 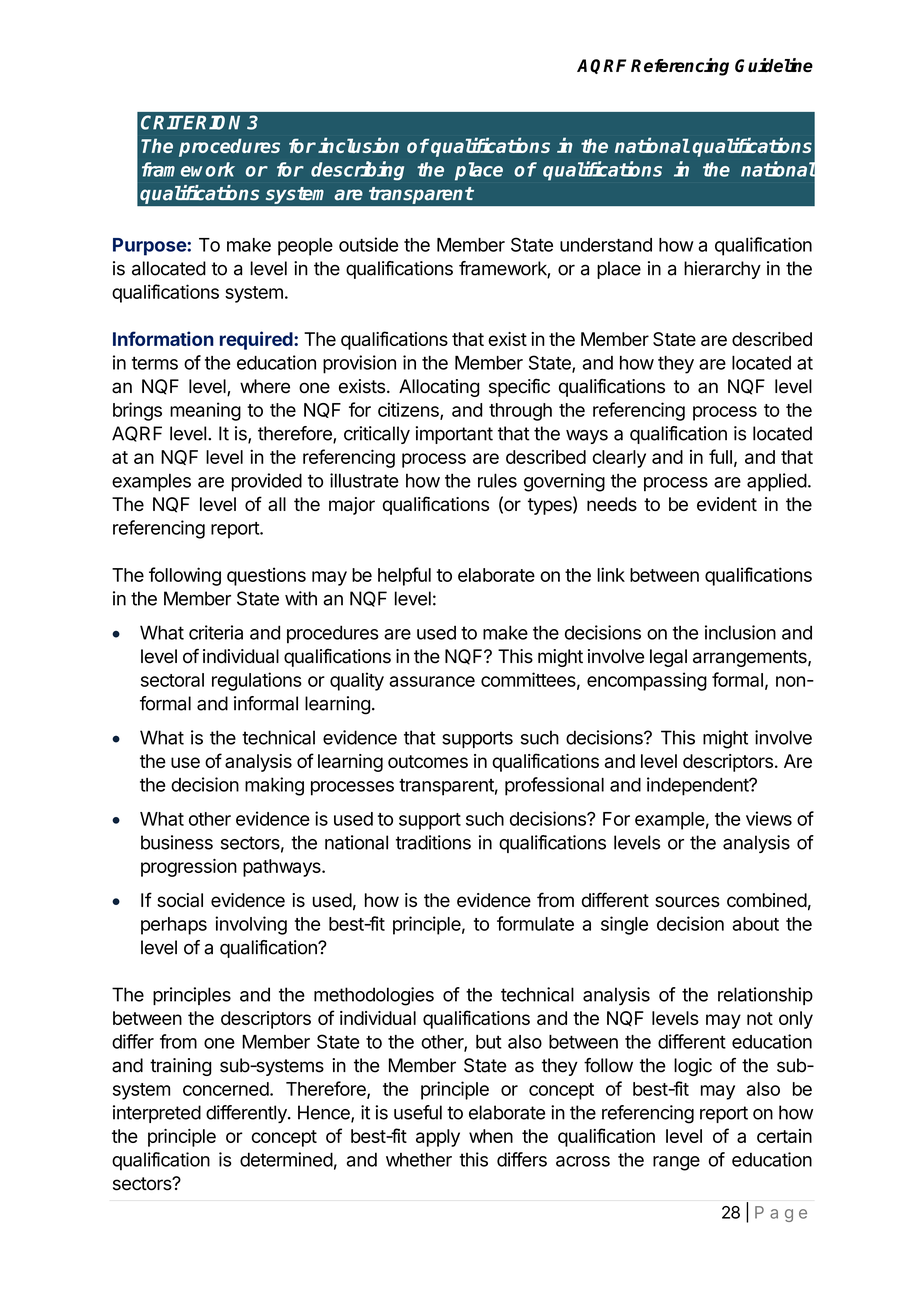 I want to click on describing, so click(x=357, y=170).
